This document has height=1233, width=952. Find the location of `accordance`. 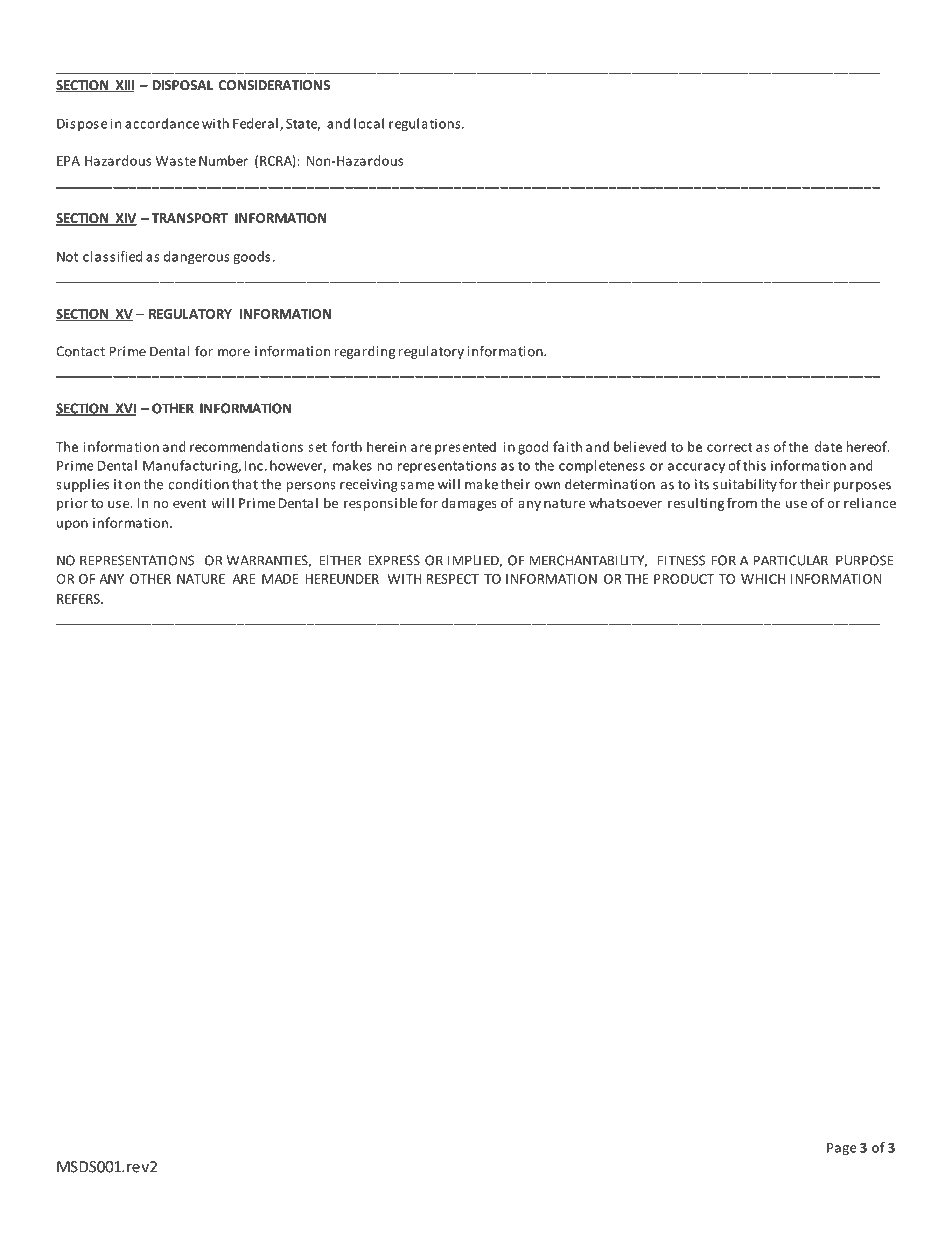

accordance is located at coordinates (162, 123).
